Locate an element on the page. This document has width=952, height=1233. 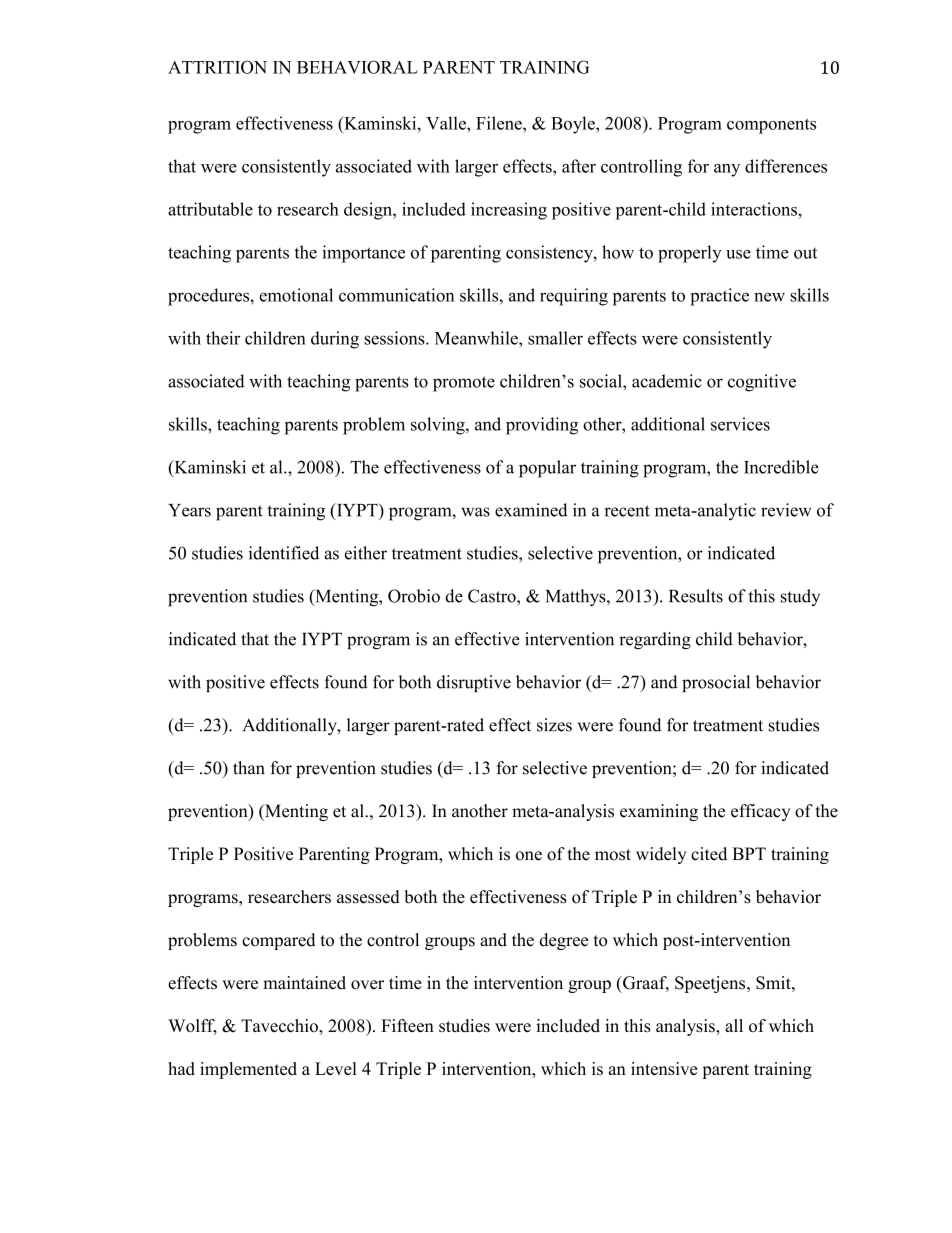
ATTRITION is located at coordinates (217, 67).
